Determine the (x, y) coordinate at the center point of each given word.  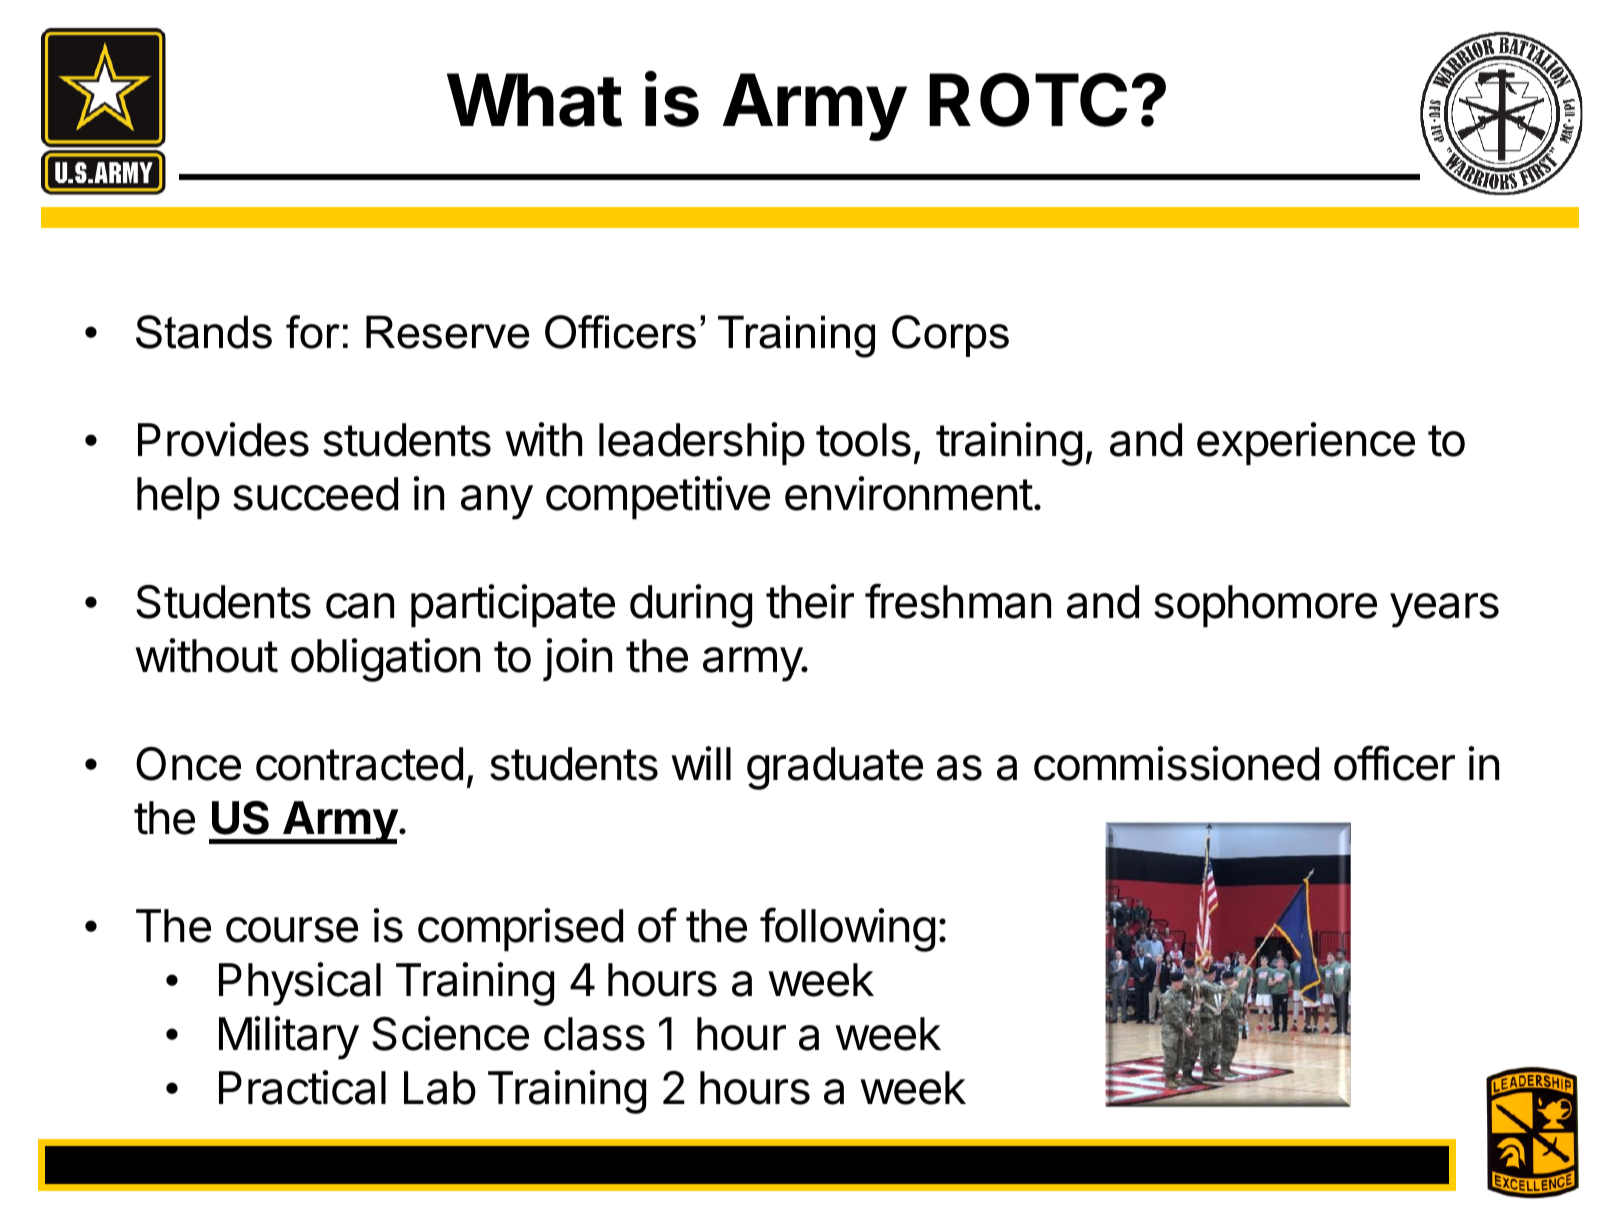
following (847, 929)
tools (863, 440)
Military (289, 1038)
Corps (950, 336)
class (594, 1034)
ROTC (1028, 100)
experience (1306, 444)
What (534, 100)
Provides (223, 439)
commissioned (1176, 763)
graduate (835, 768)
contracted (359, 764)
